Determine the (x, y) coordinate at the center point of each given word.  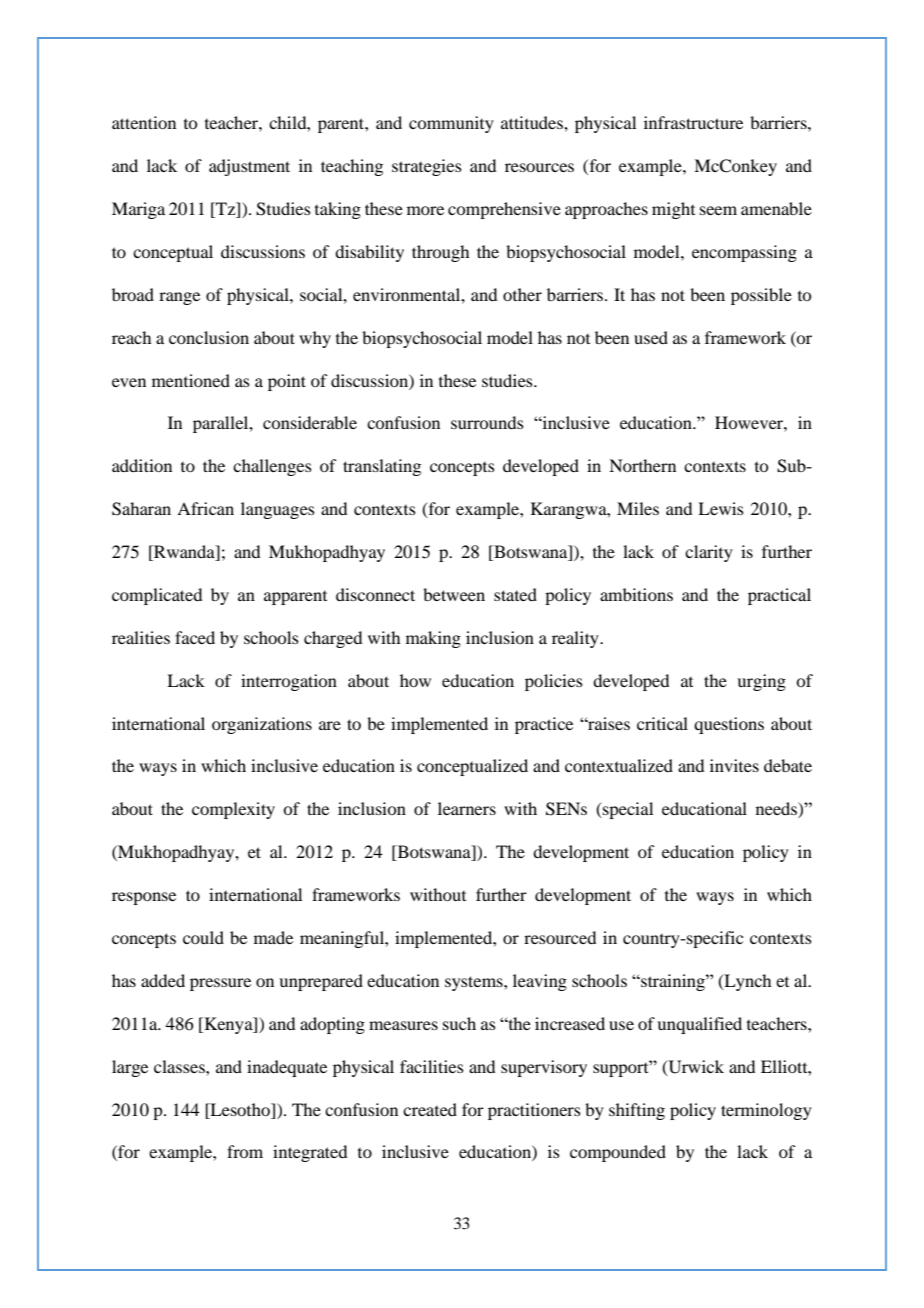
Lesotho (240, 1109)
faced (195, 637)
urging (761, 682)
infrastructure (693, 122)
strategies (427, 167)
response (144, 898)
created (430, 1109)
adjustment (249, 167)
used (651, 337)
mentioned (191, 380)
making (433, 639)
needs (777, 810)
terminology (766, 1111)
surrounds (487, 422)
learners (467, 808)
